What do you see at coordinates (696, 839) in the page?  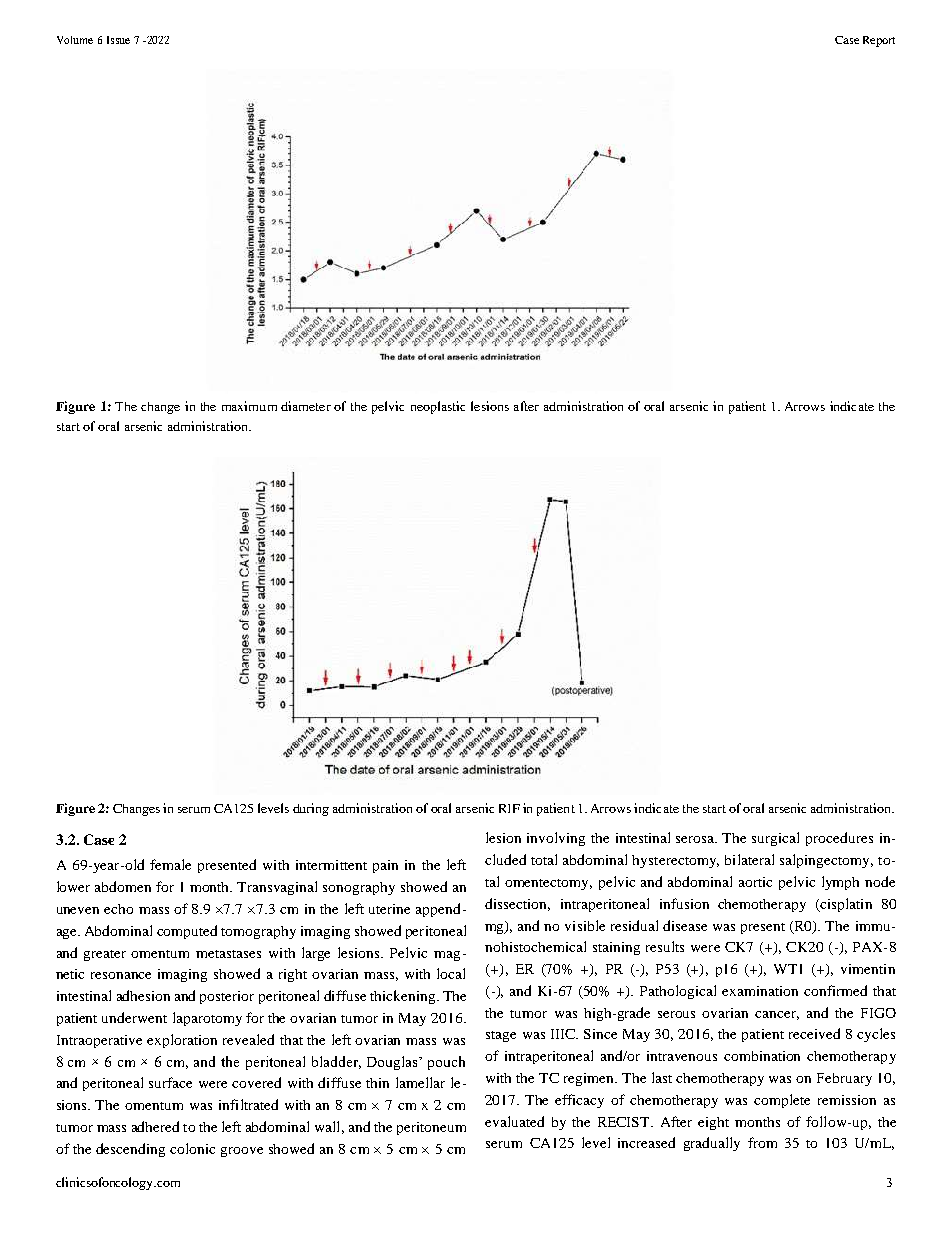 I see `serosa` at bounding box center [696, 839].
